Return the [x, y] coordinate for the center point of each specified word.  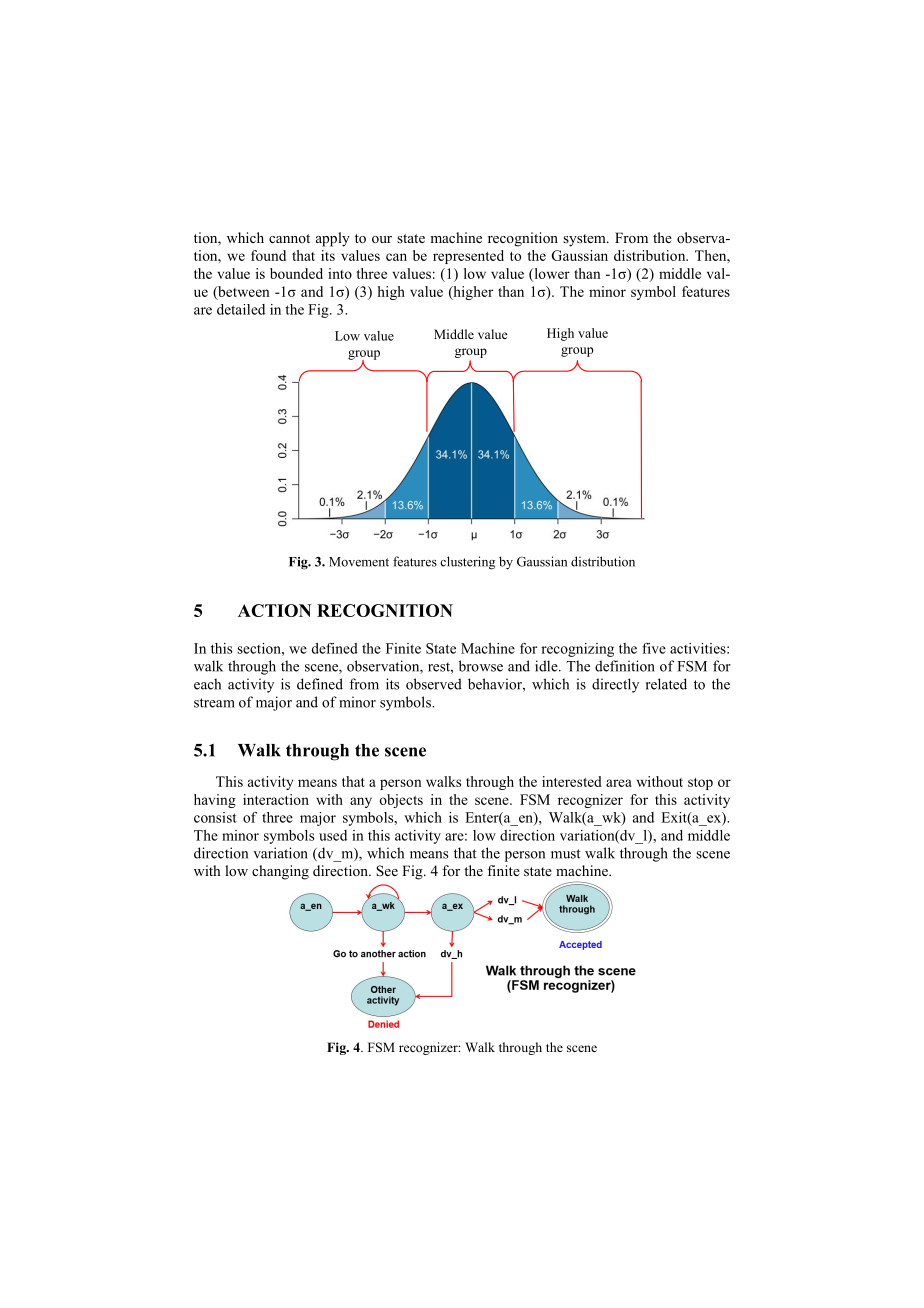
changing [280, 872]
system [585, 240]
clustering [467, 563]
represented [468, 257]
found [268, 255]
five [654, 648]
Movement [359, 562]
